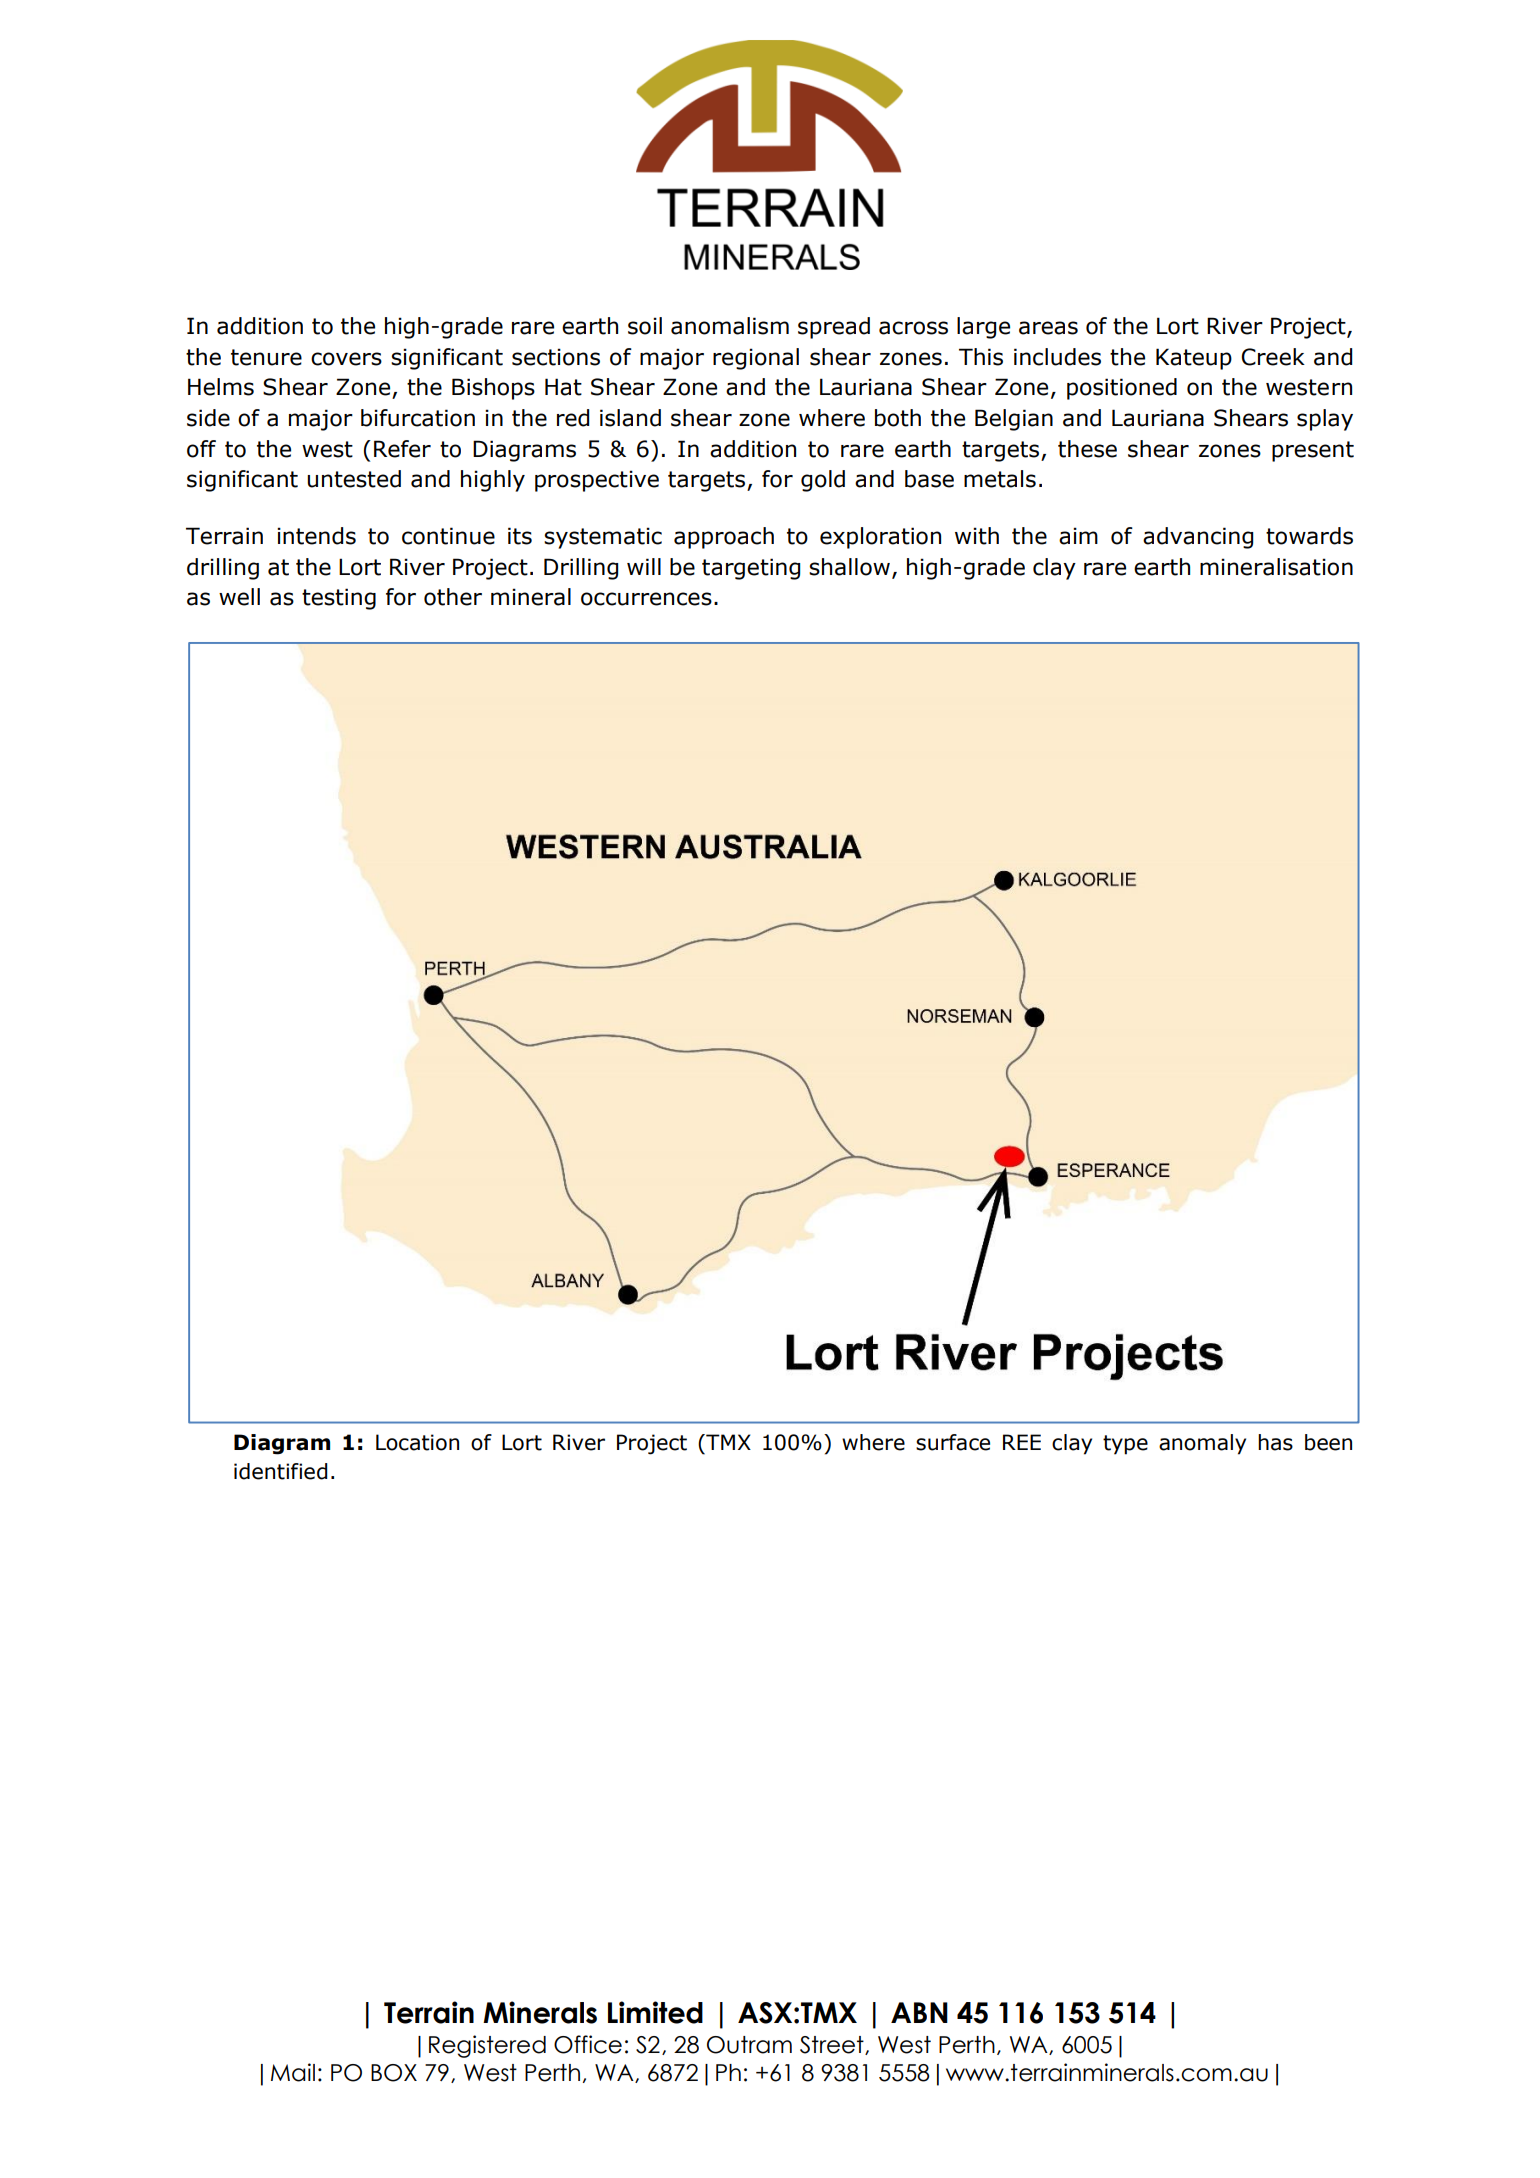 This image has width=1540, height=2178. Describe the element at coordinates (756, 359) in the image. I see `regional` at that location.
